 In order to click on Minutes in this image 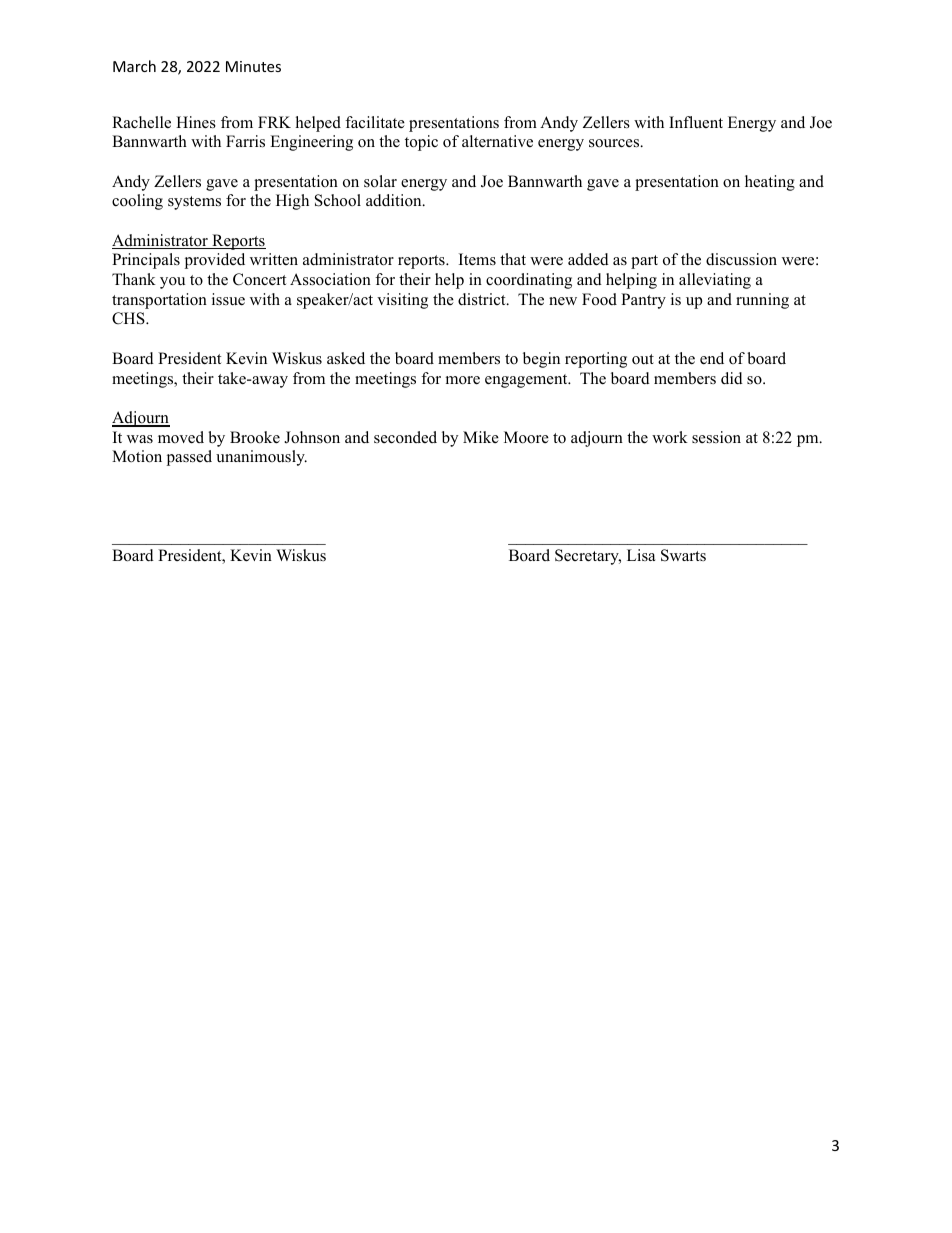, I will do `click(253, 66)`.
